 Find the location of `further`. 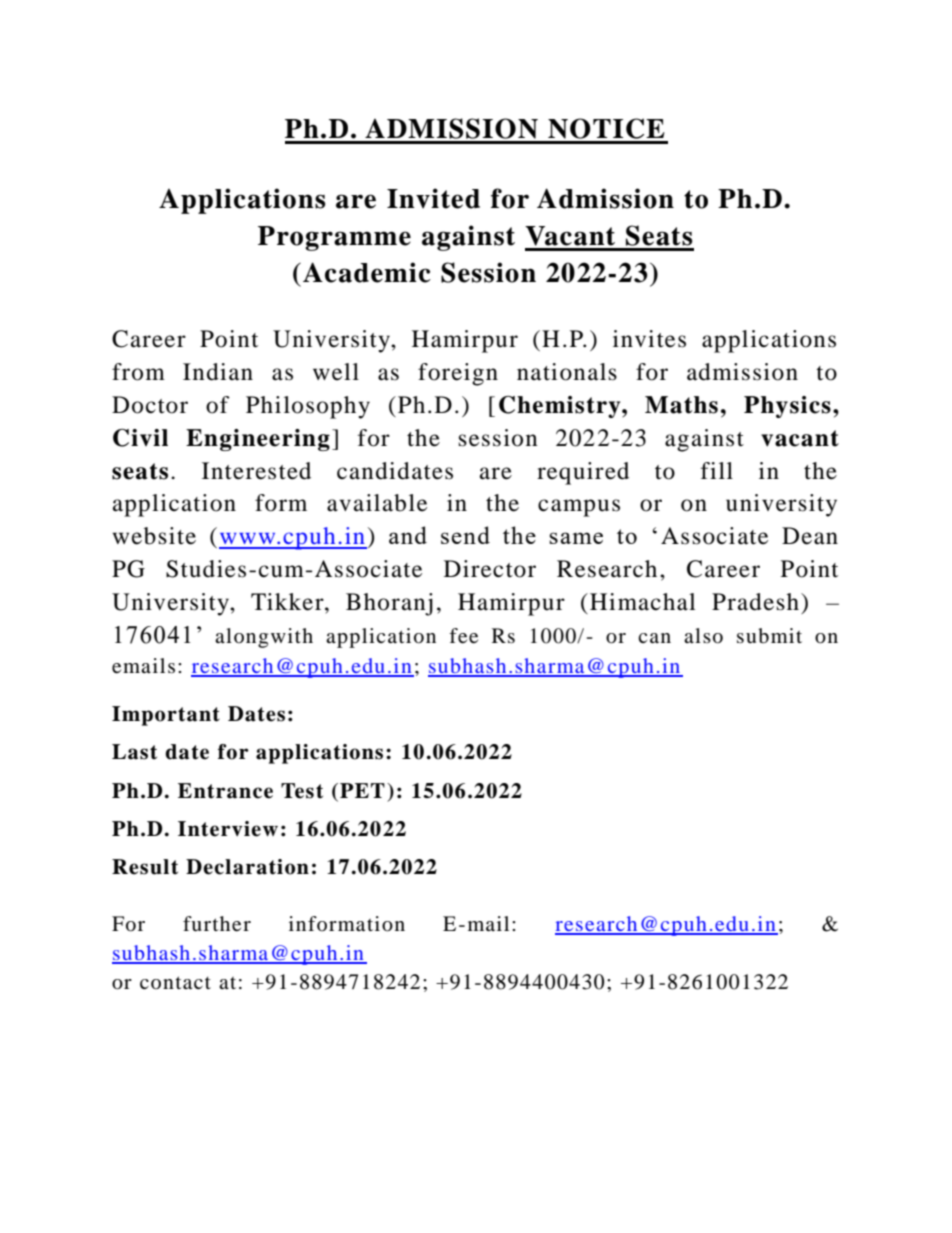

further is located at coordinates (217, 924).
